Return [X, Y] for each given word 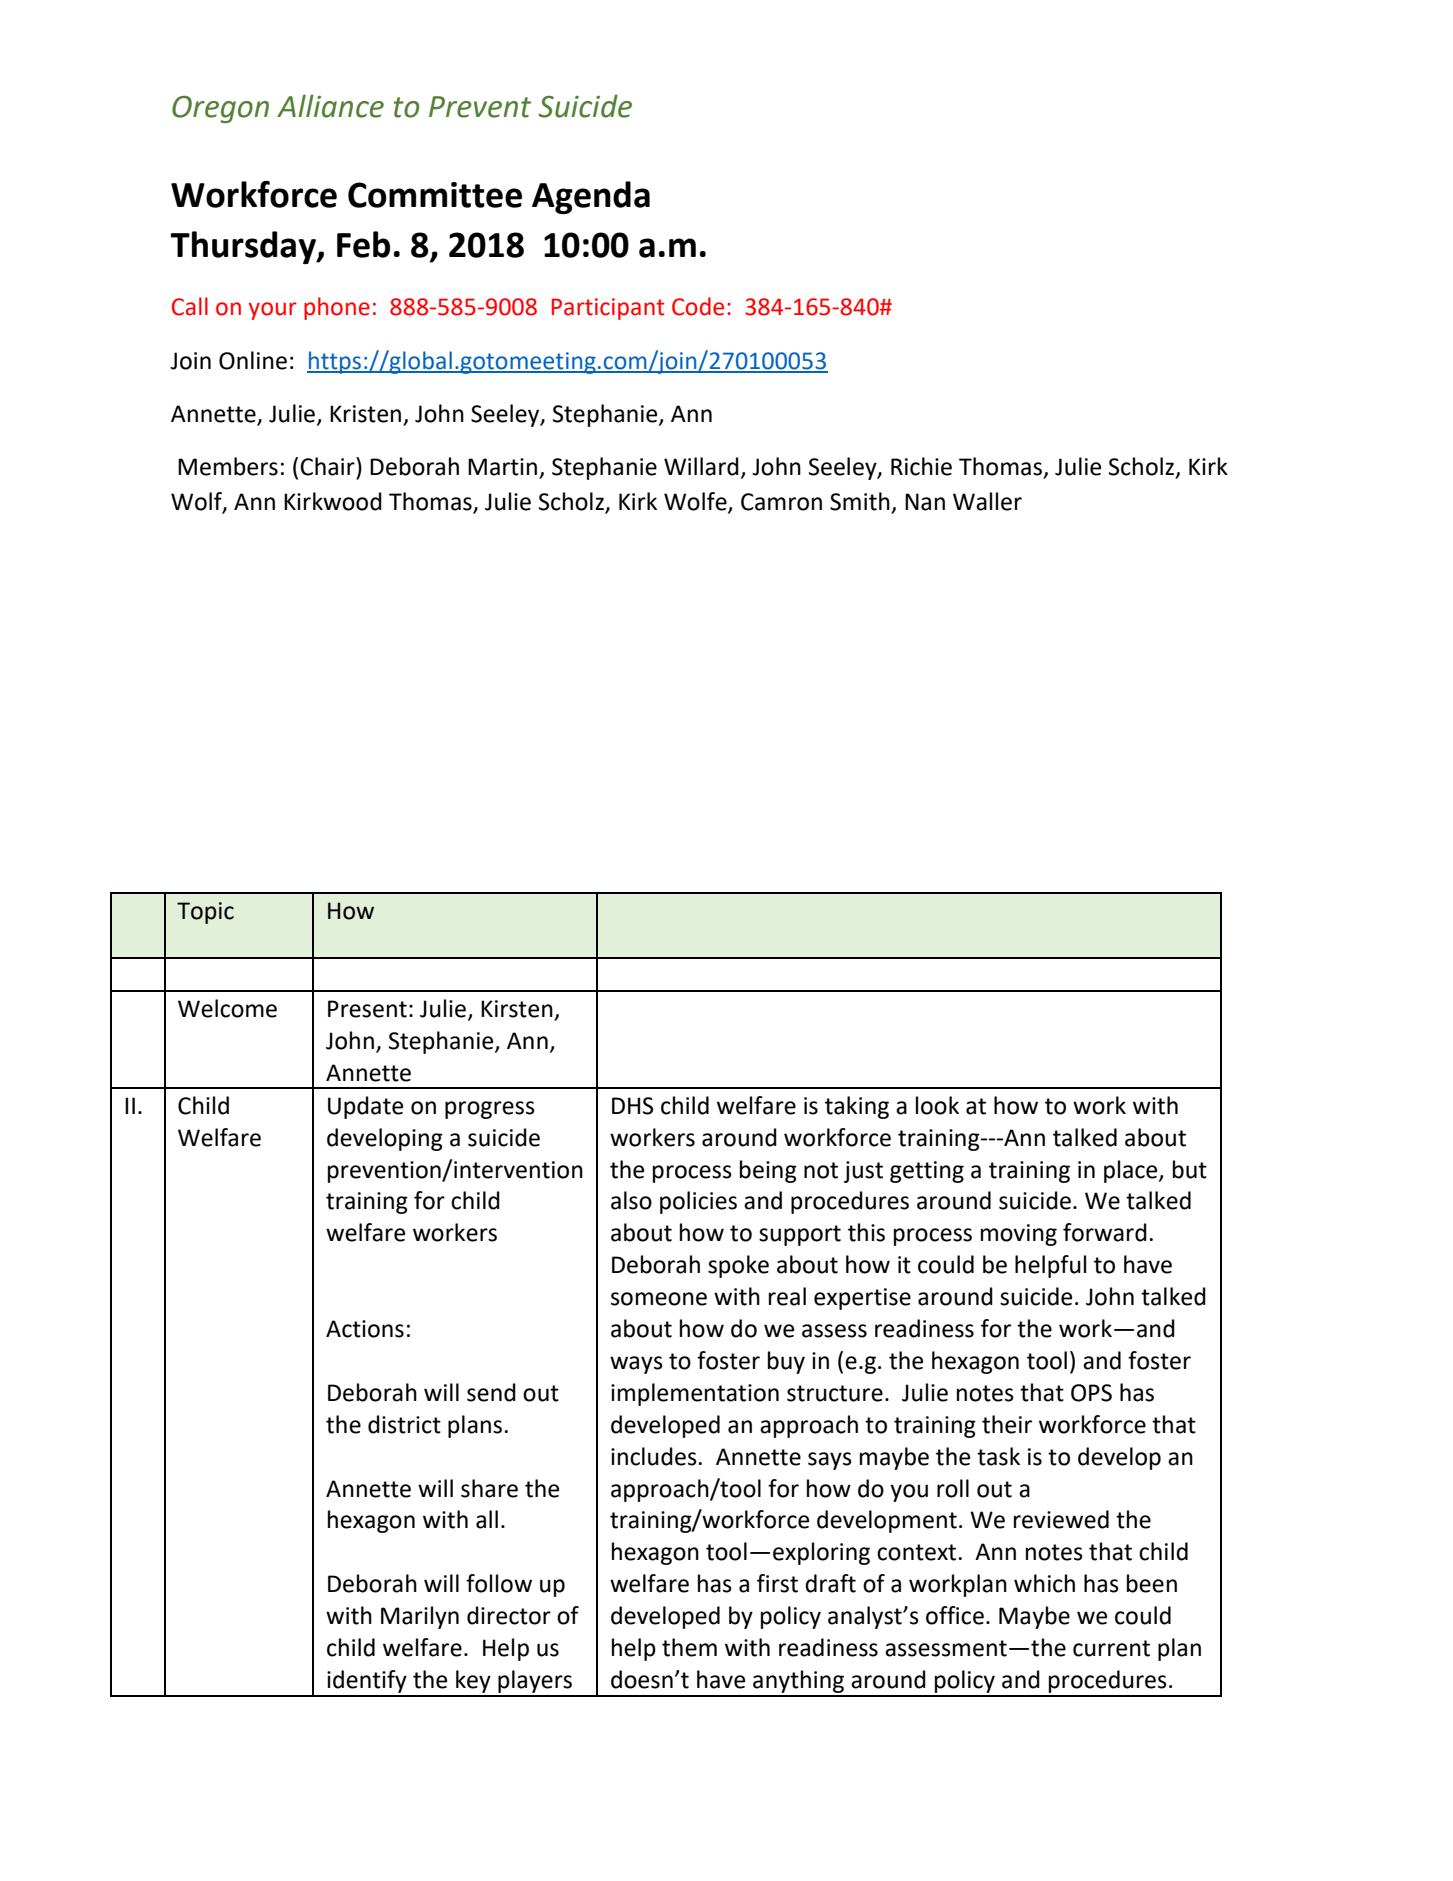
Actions [365, 1329]
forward [1105, 1232]
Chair [328, 466]
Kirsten [517, 1009]
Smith [860, 501]
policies [698, 1202]
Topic [205, 913]
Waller [987, 501]
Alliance [330, 106]
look [937, 1105]
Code [698, 306]
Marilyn [420, 1617]
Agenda [591, 197]
